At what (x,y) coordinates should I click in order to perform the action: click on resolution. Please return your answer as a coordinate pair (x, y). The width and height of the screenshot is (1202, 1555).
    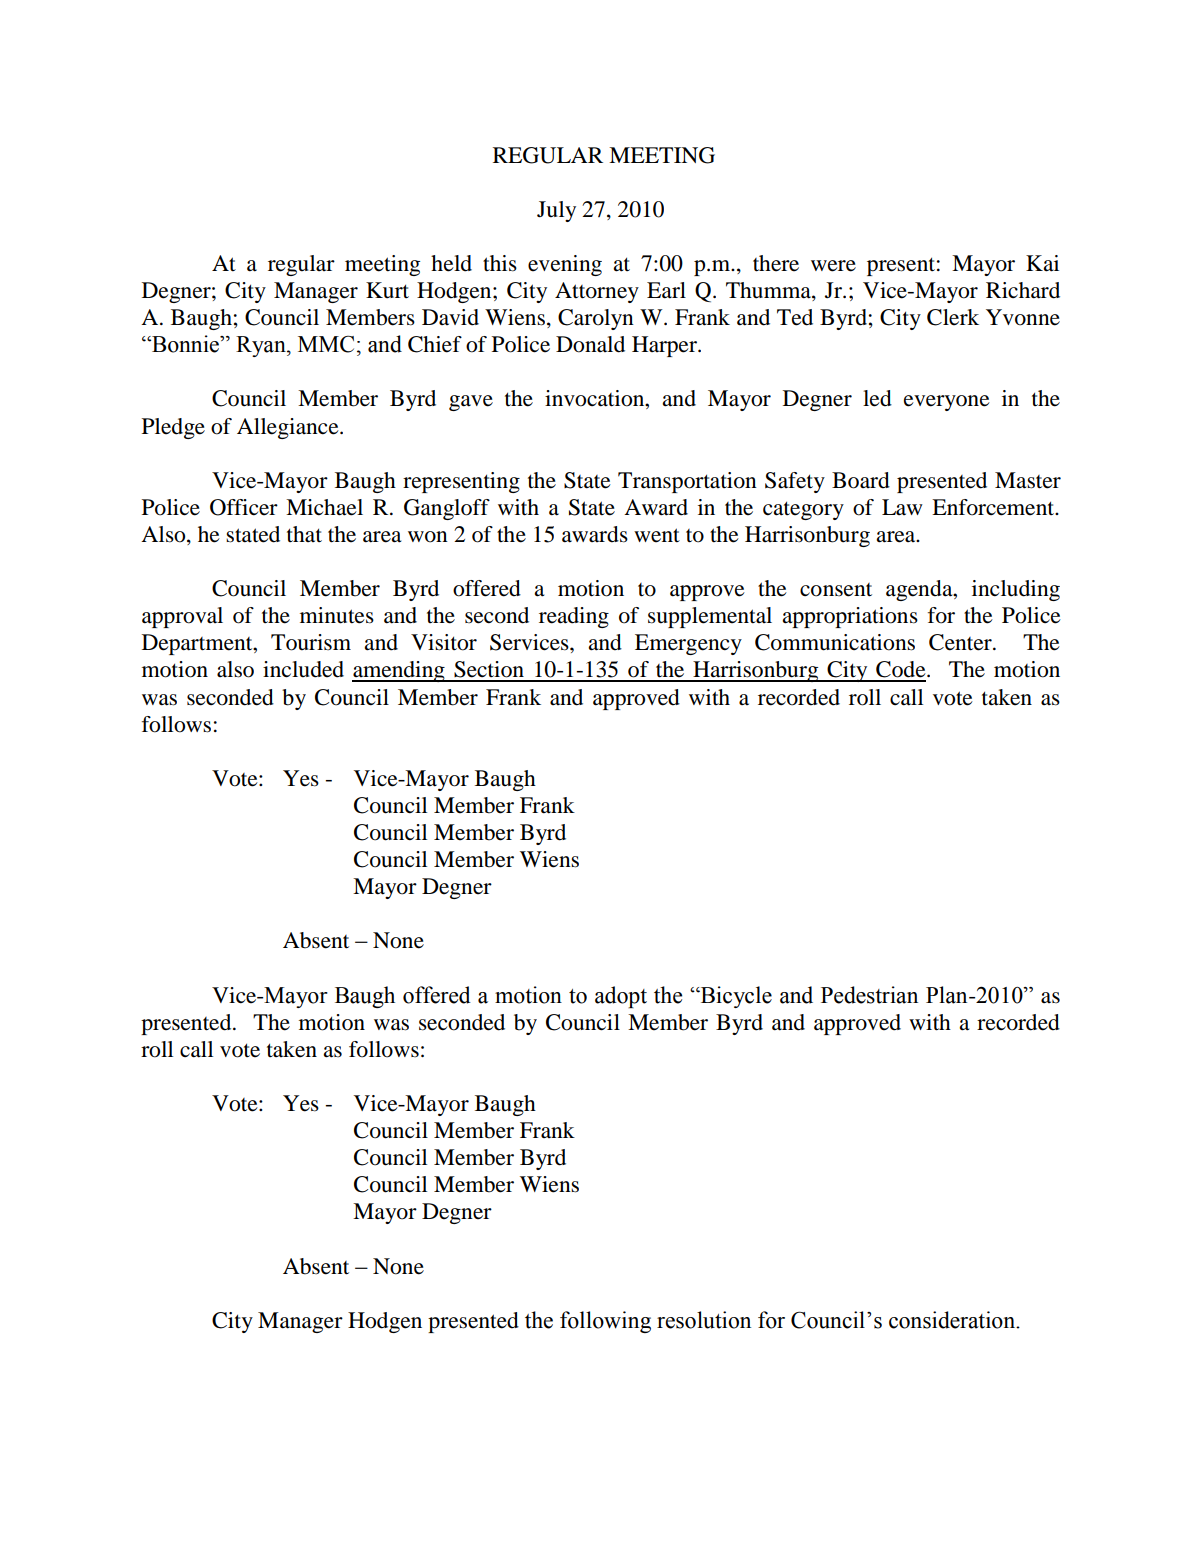
    Looking at the image, I should click on (704, 1320).
